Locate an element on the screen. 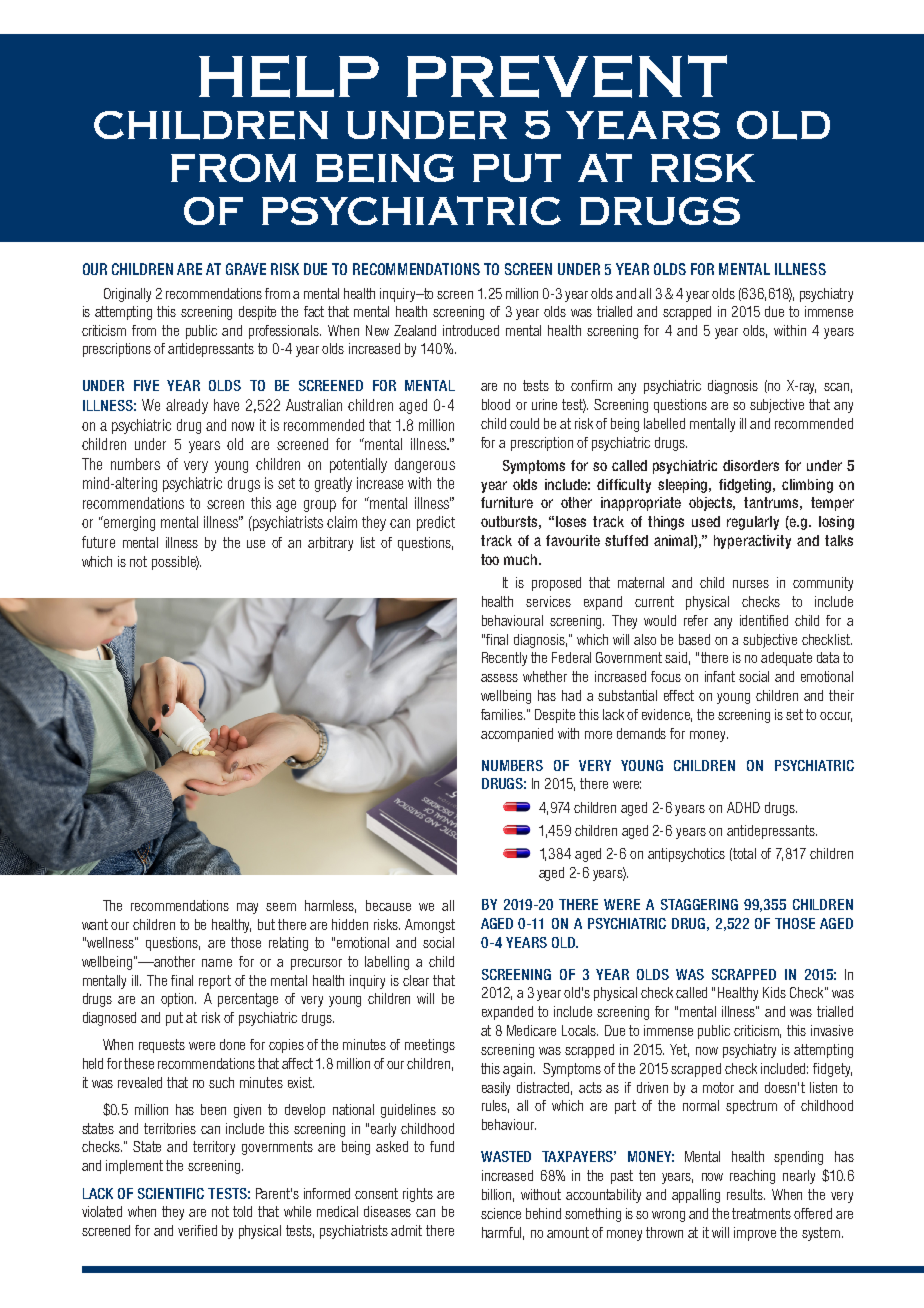 This screenshot has width=924, height=1308. SCIENTIFIC is located at coordinates (171, 1193).
